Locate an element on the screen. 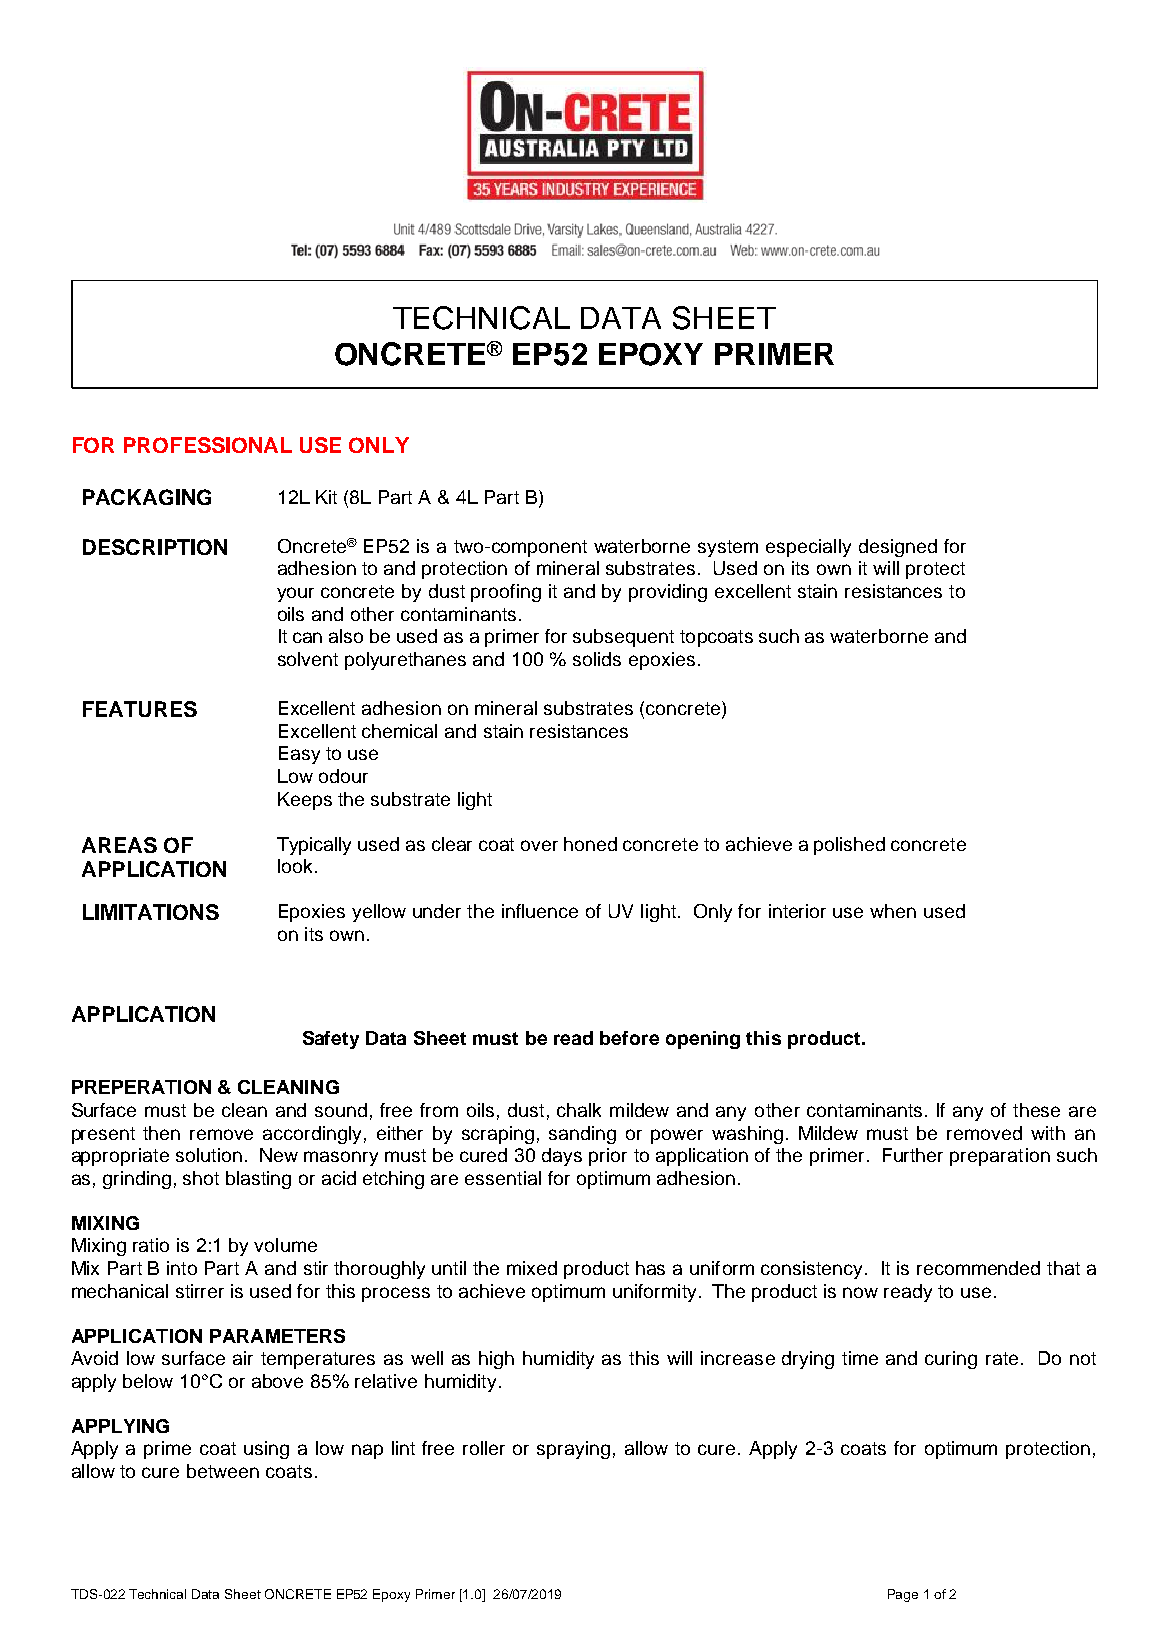 The height and width of the screenshot is (1652, 1168). between is located at coordinates (223, 1471).
